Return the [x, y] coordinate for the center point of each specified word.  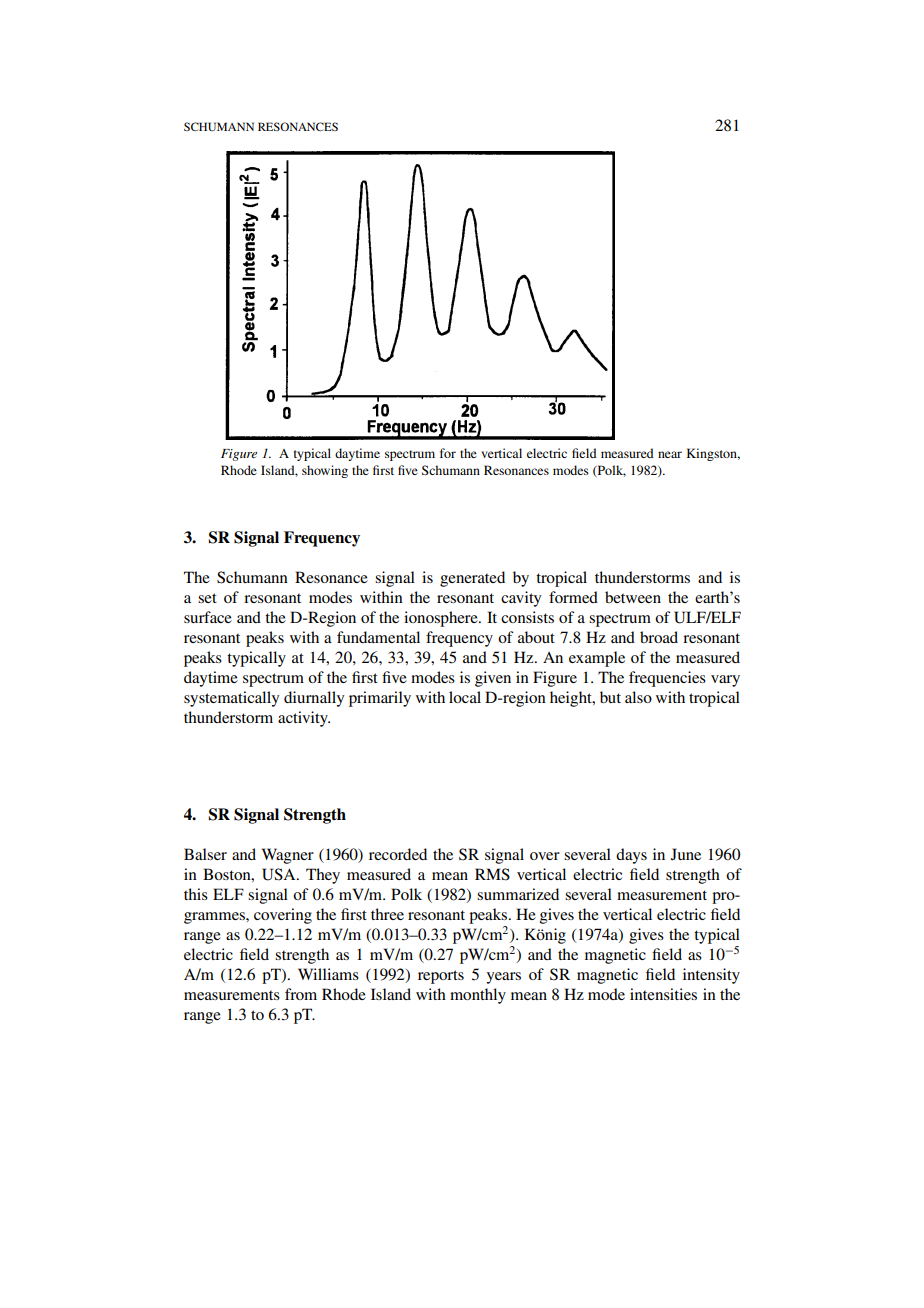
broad [659, 637]
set [207, 598]
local [465, 697]
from [301, 994]
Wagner [288, 856]
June [686, 854]
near [670, 454]
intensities [663, 994]
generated [472, 579]
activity [304, 719]
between [633, 597]
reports [441, 977]
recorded [398, 854]
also [638, 697]
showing [325, 471]
